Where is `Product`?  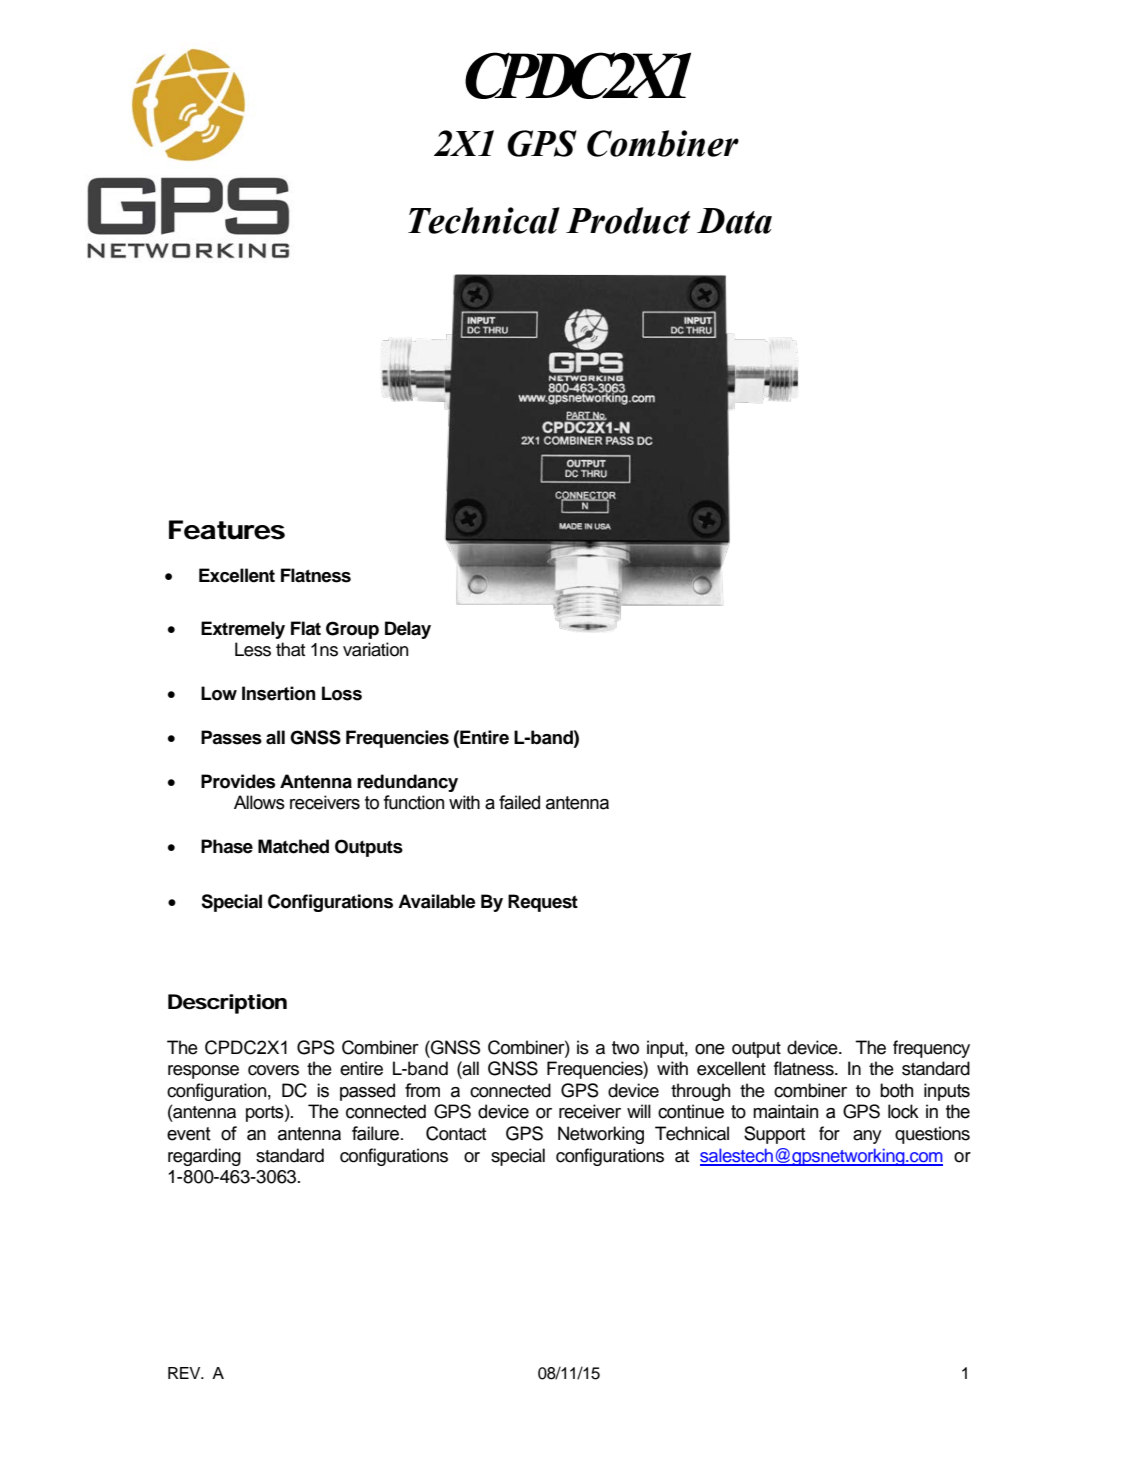
Product is located at coordinates (628, 220).
